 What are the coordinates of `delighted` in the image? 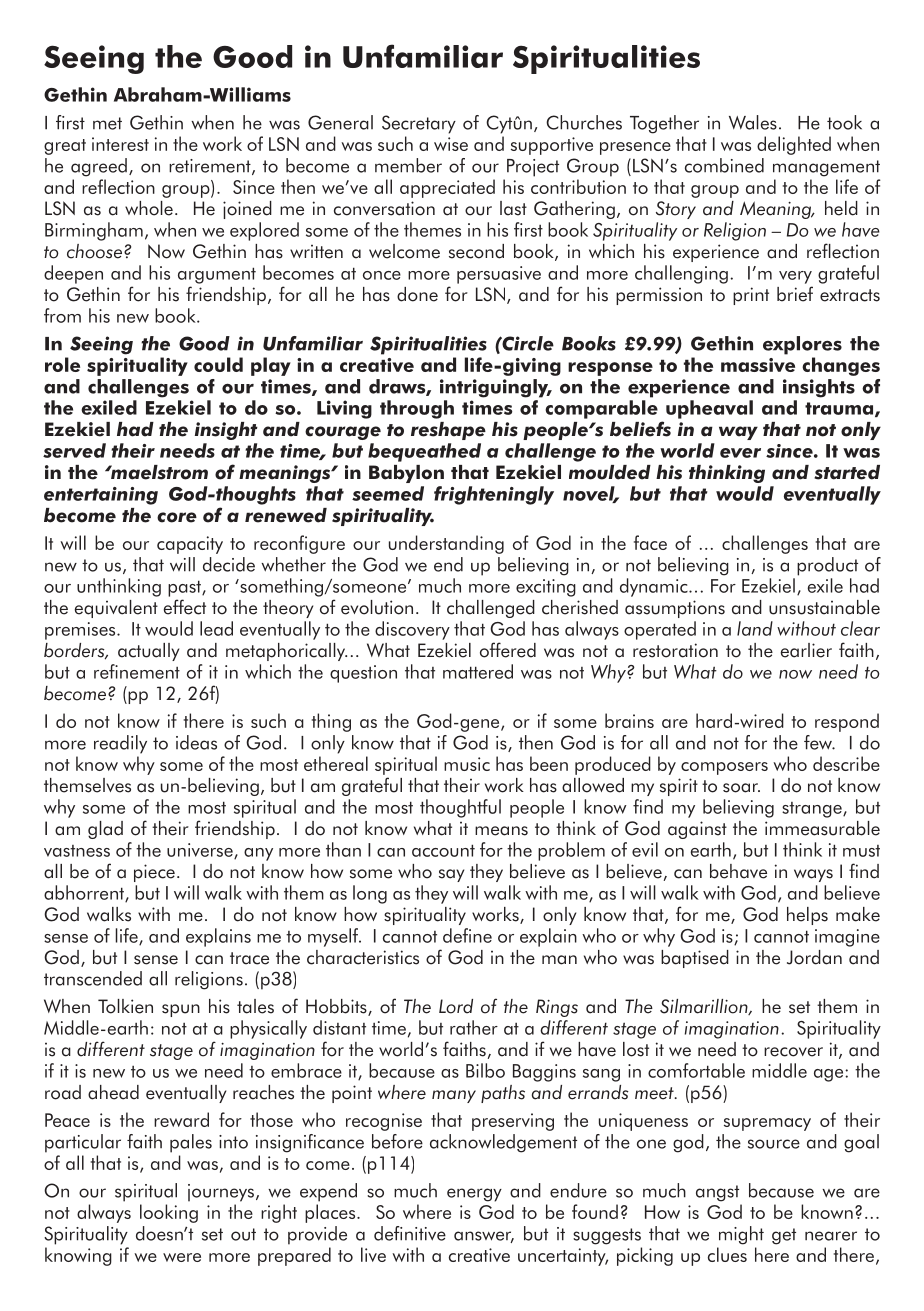 It's located at (794, 145).
